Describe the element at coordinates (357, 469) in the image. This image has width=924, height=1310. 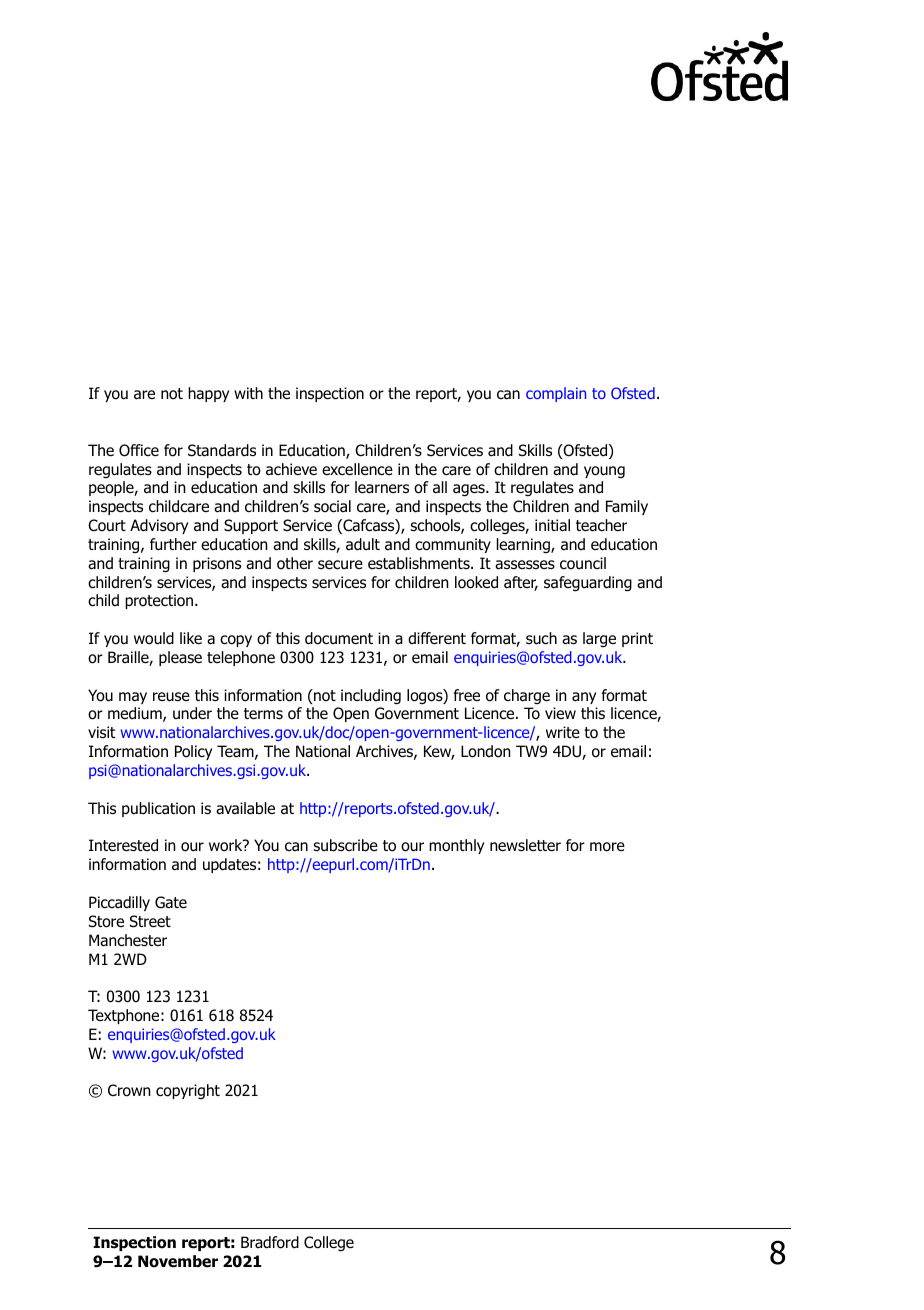
I see `excellence` at that location.
